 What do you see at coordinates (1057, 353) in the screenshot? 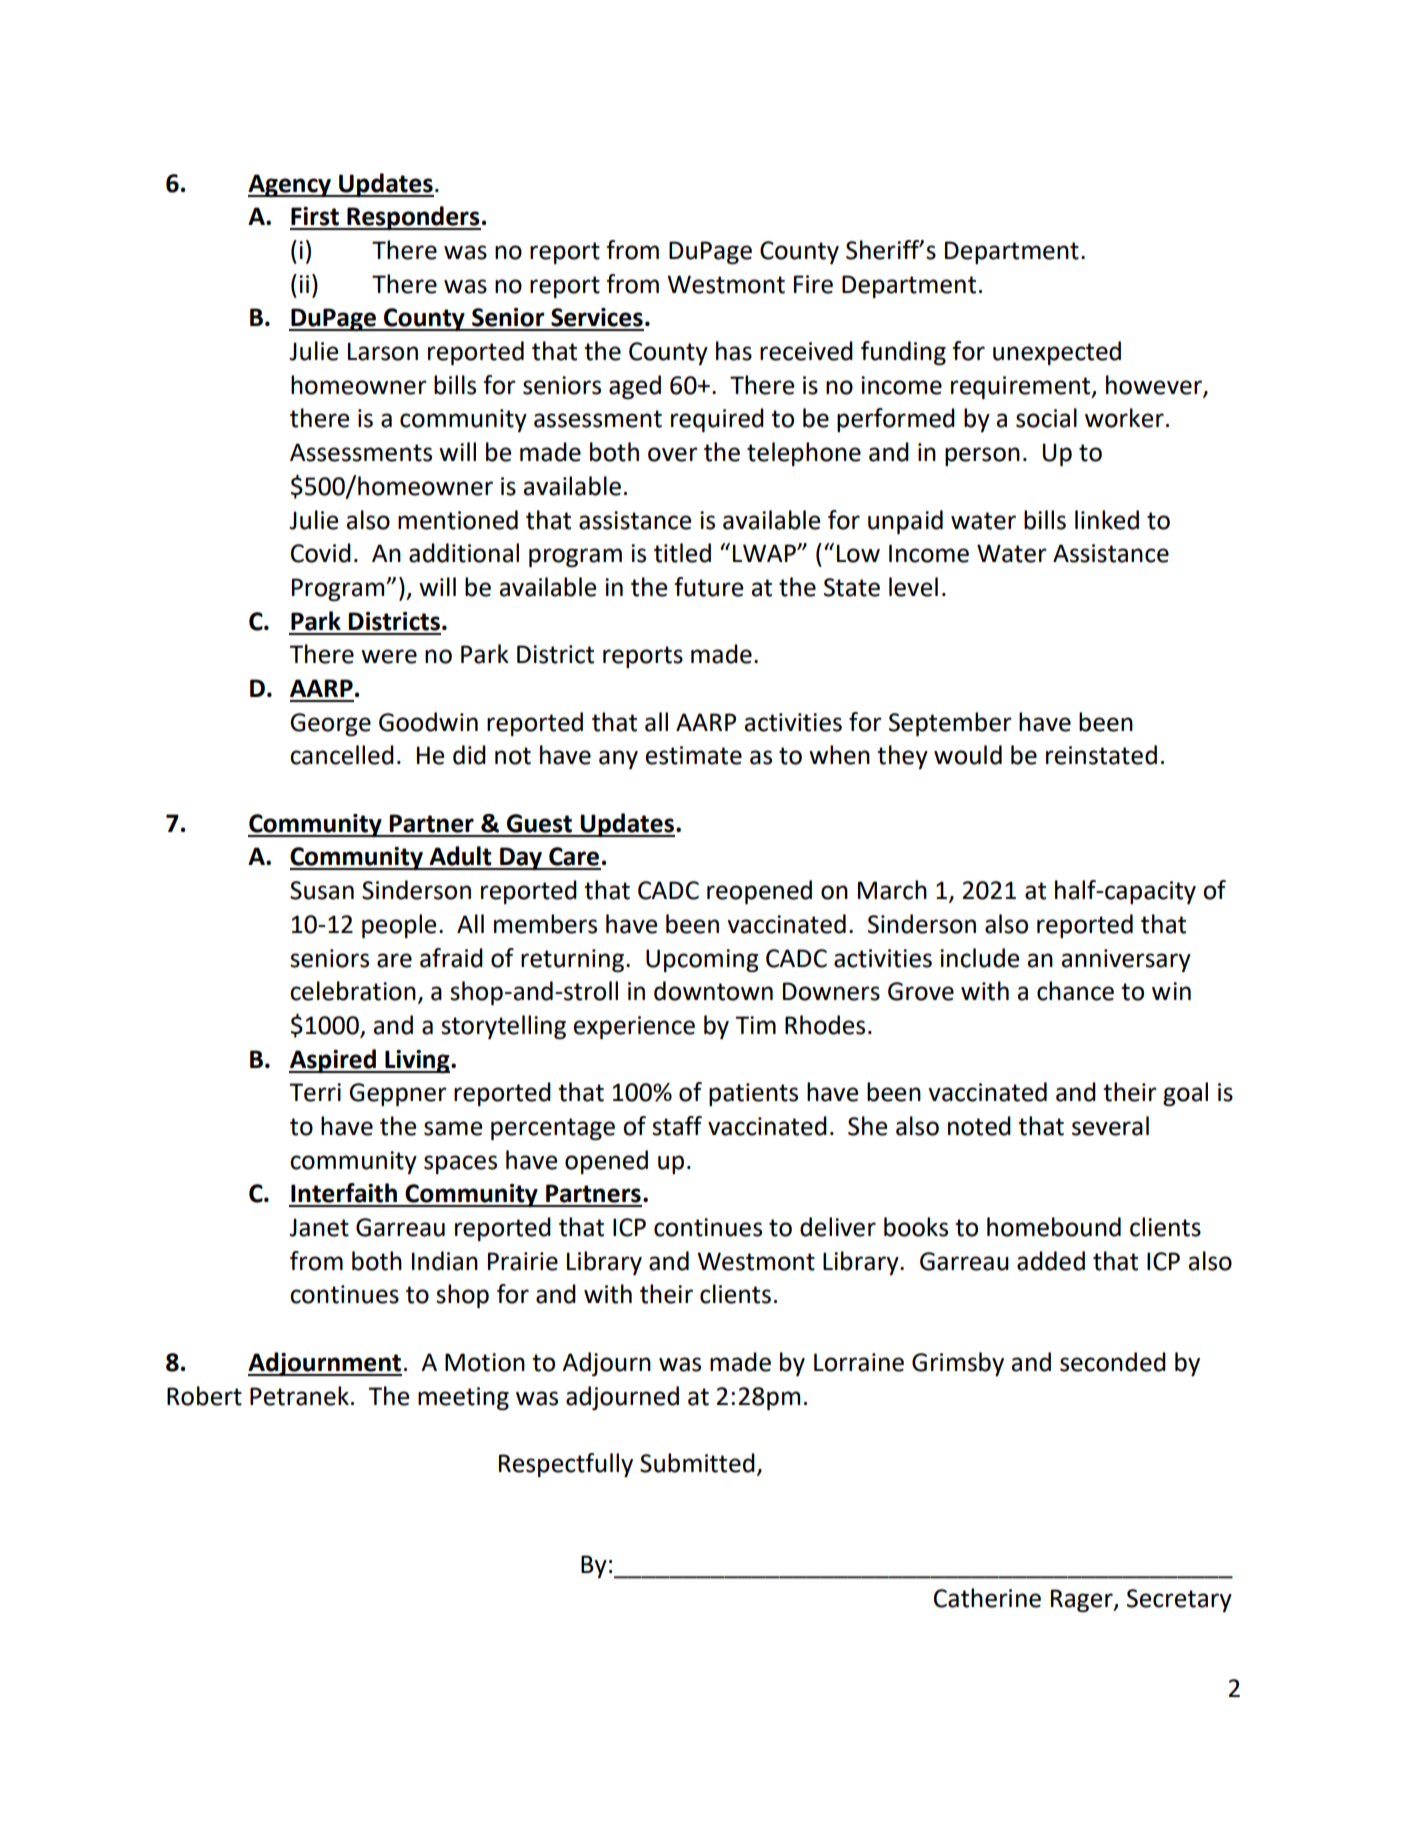
I see `unexpected` at bounding box center [1057, 353].
